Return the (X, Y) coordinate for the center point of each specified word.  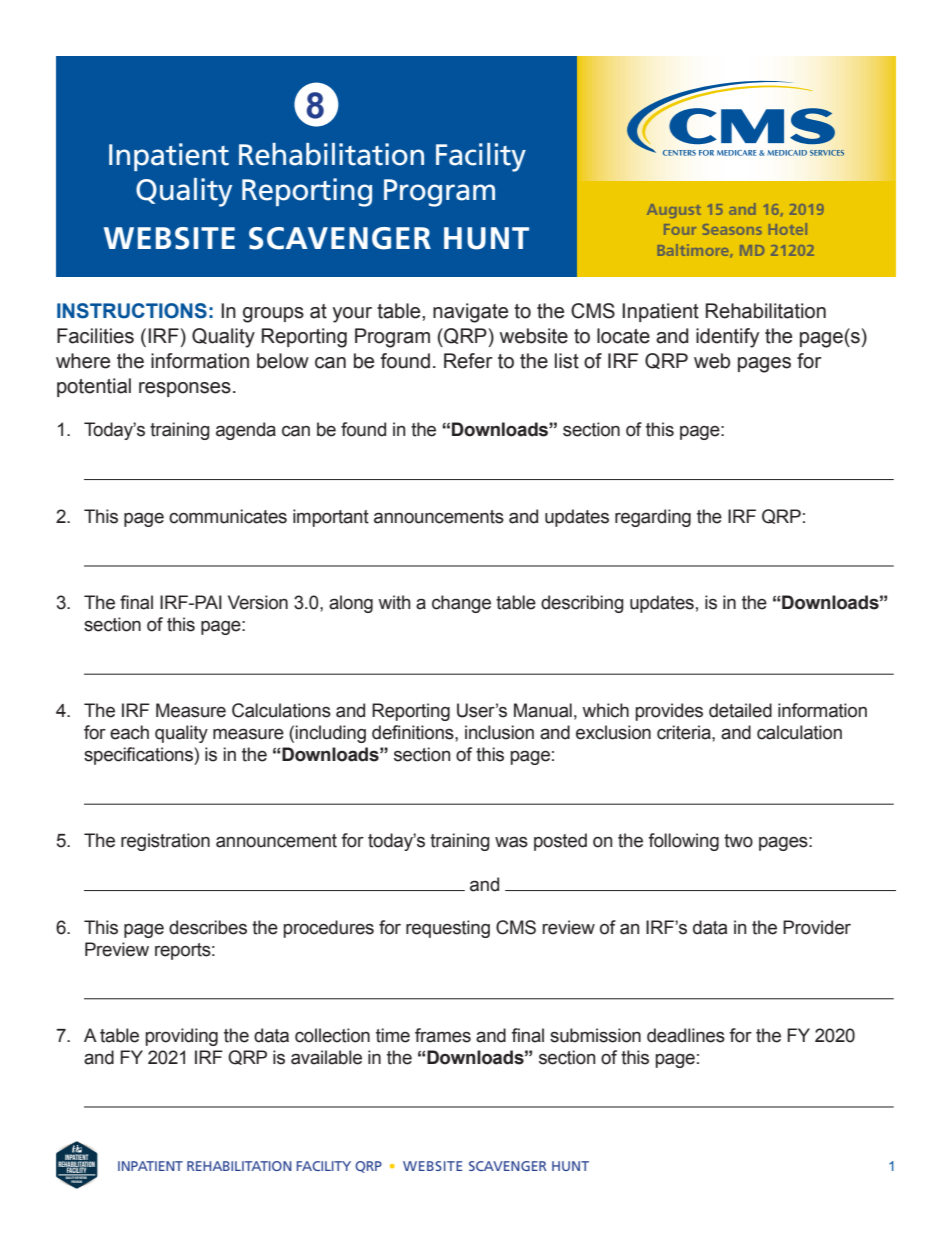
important (331, 518)
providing (181, 1037)
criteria (685, 732)
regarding (653, 518)
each (129, 732)
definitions (414, 732)
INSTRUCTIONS (132, 311)
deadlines (686, 1035)
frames (443, 1035)
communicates (228, 516)
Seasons (732, 229)
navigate (470, 313)
